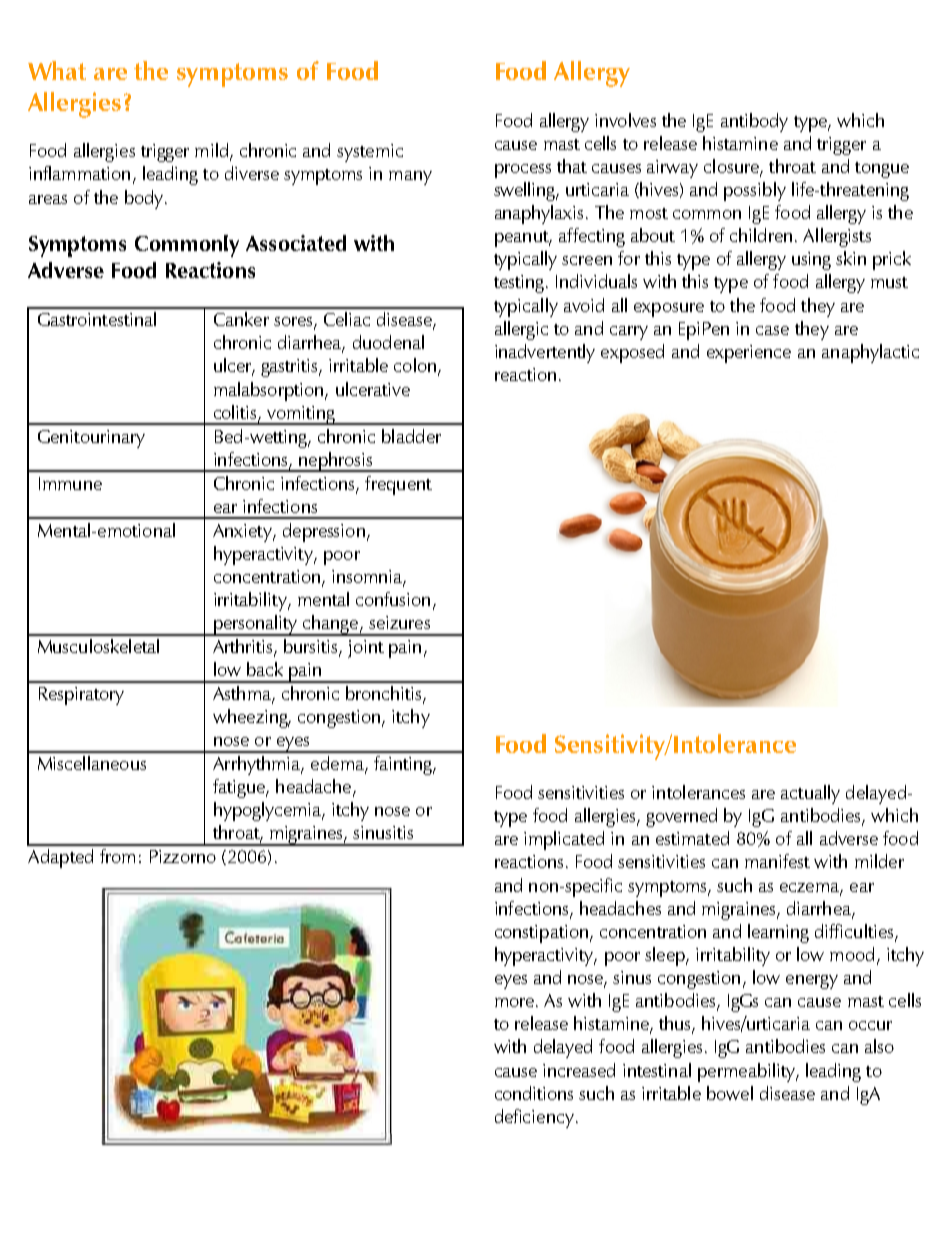 This document has width=952, height=1233. What do you see at coordinates (732, 167) in the document?
I see `closure` at bounding box center [732, 167].
